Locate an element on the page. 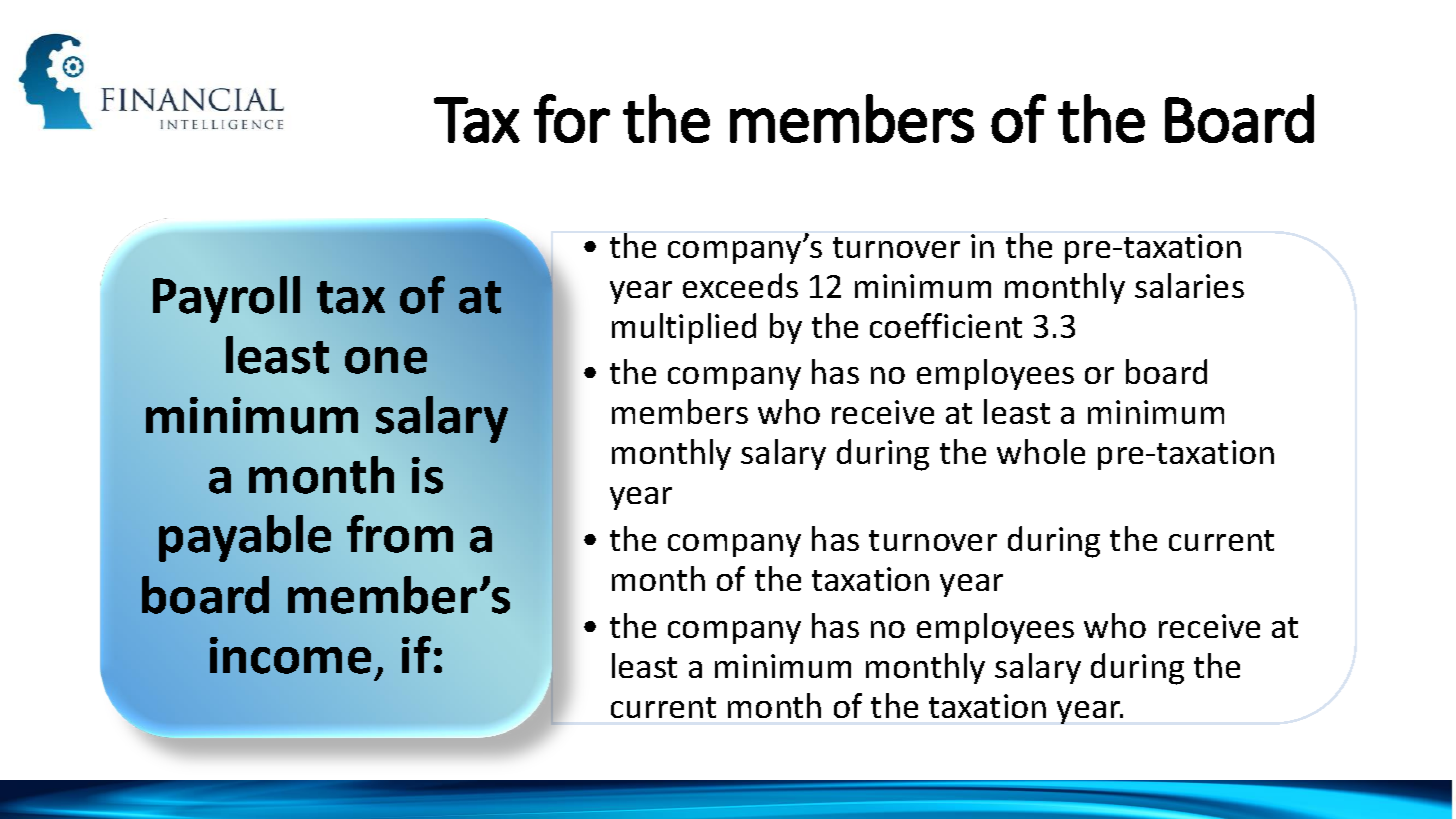  whole is located at coordinates (1041, 451).
